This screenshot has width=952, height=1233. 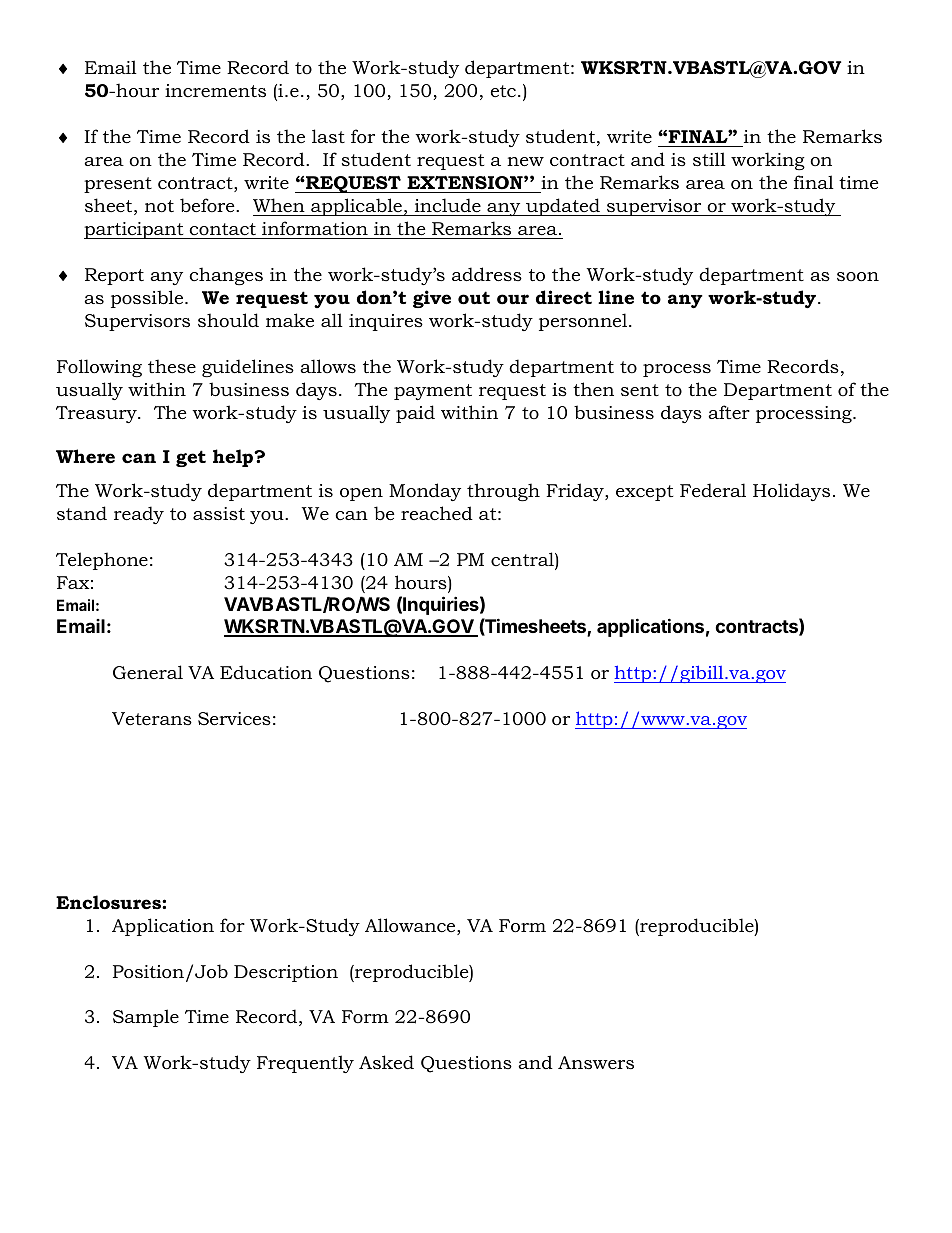 I want to click on Answers, so click(x=596, y=1062).
